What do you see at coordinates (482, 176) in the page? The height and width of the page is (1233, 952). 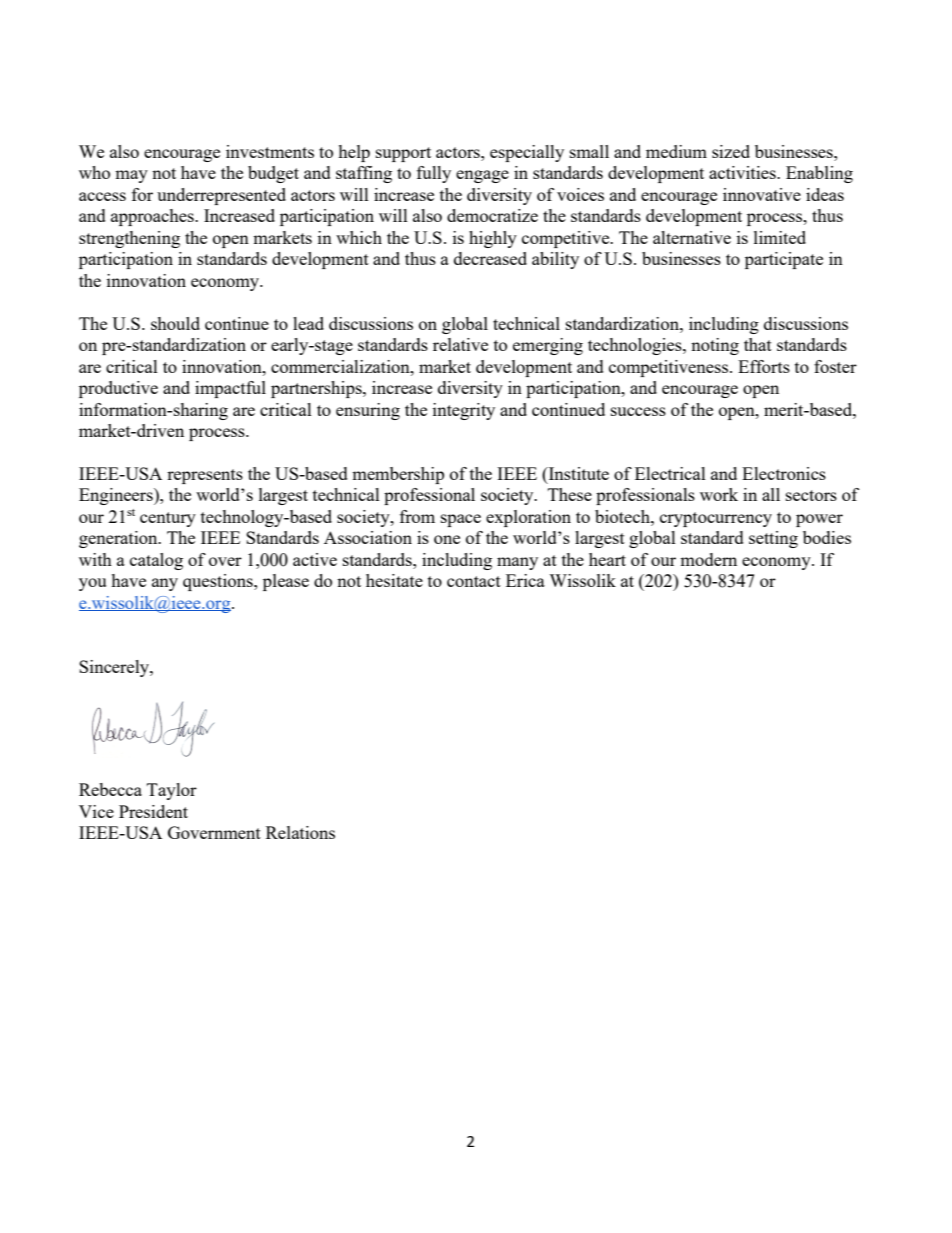 I see `engage` at bounding box center [482, 176].
